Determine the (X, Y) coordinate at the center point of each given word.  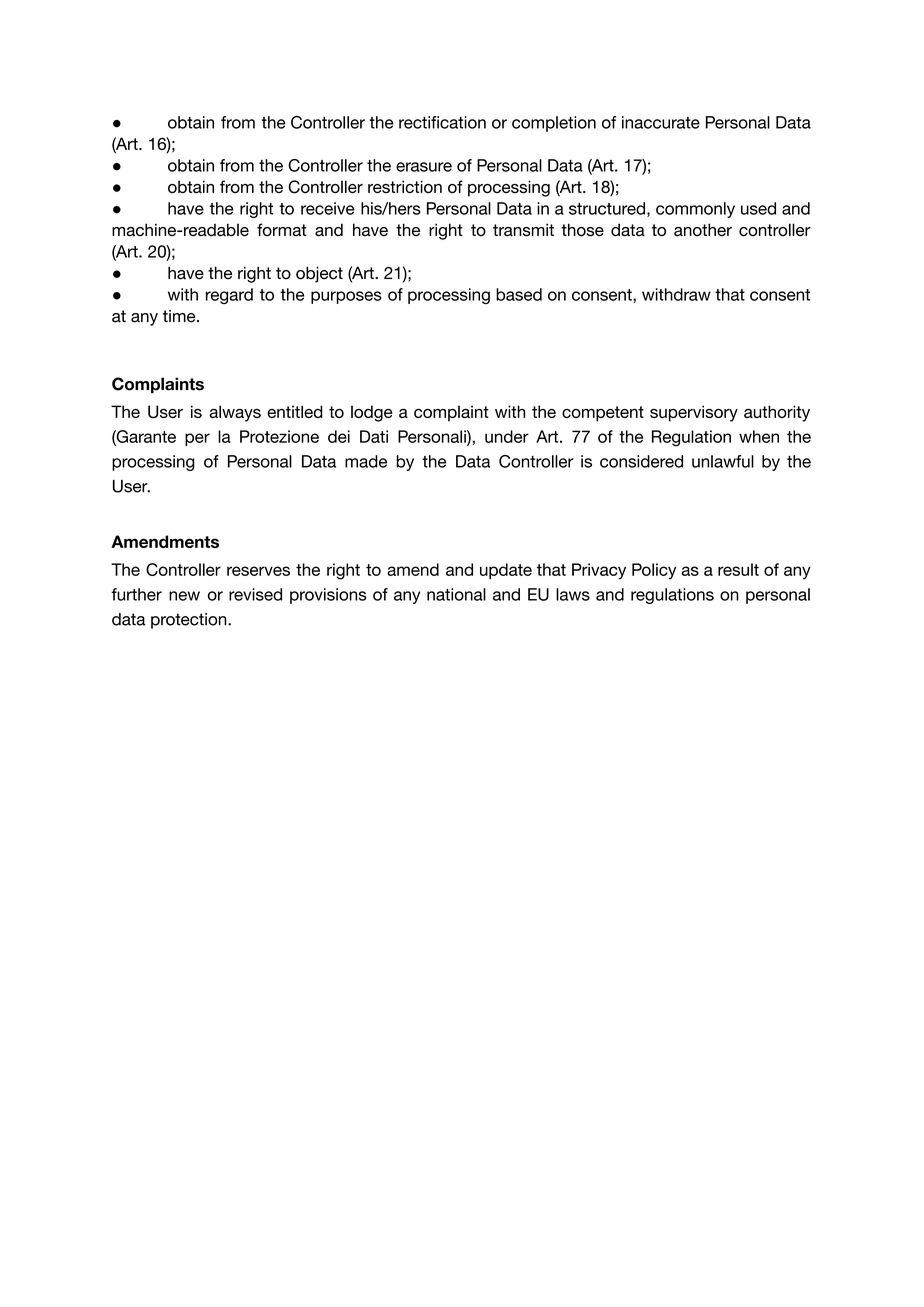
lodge (372, 413)
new (184, 596)
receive (328, 208)
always (235, 413)
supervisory (694, 413)
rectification (442, 122)
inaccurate (661, 122)
